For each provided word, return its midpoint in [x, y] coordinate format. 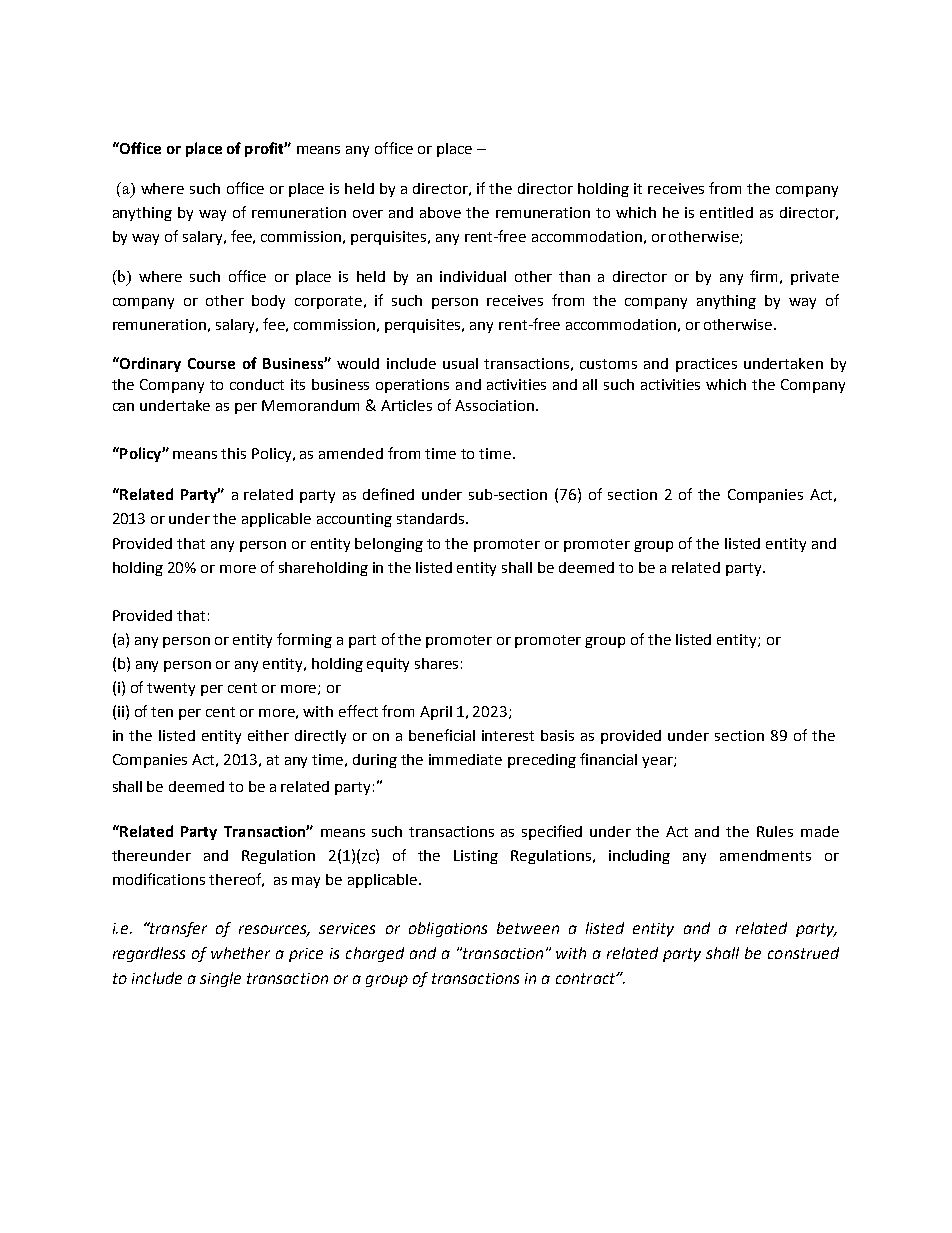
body [268, 302]
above [440, 212]
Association [494, 405]
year [658, 762]
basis [557, 735]
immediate [465, 759]
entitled [726, 212]
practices [706, 365]
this [233, 453]
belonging [389, 545]
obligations [448, 929]
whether [240, 953]
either [268, 735]
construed [803, 953]
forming [304, 640]
